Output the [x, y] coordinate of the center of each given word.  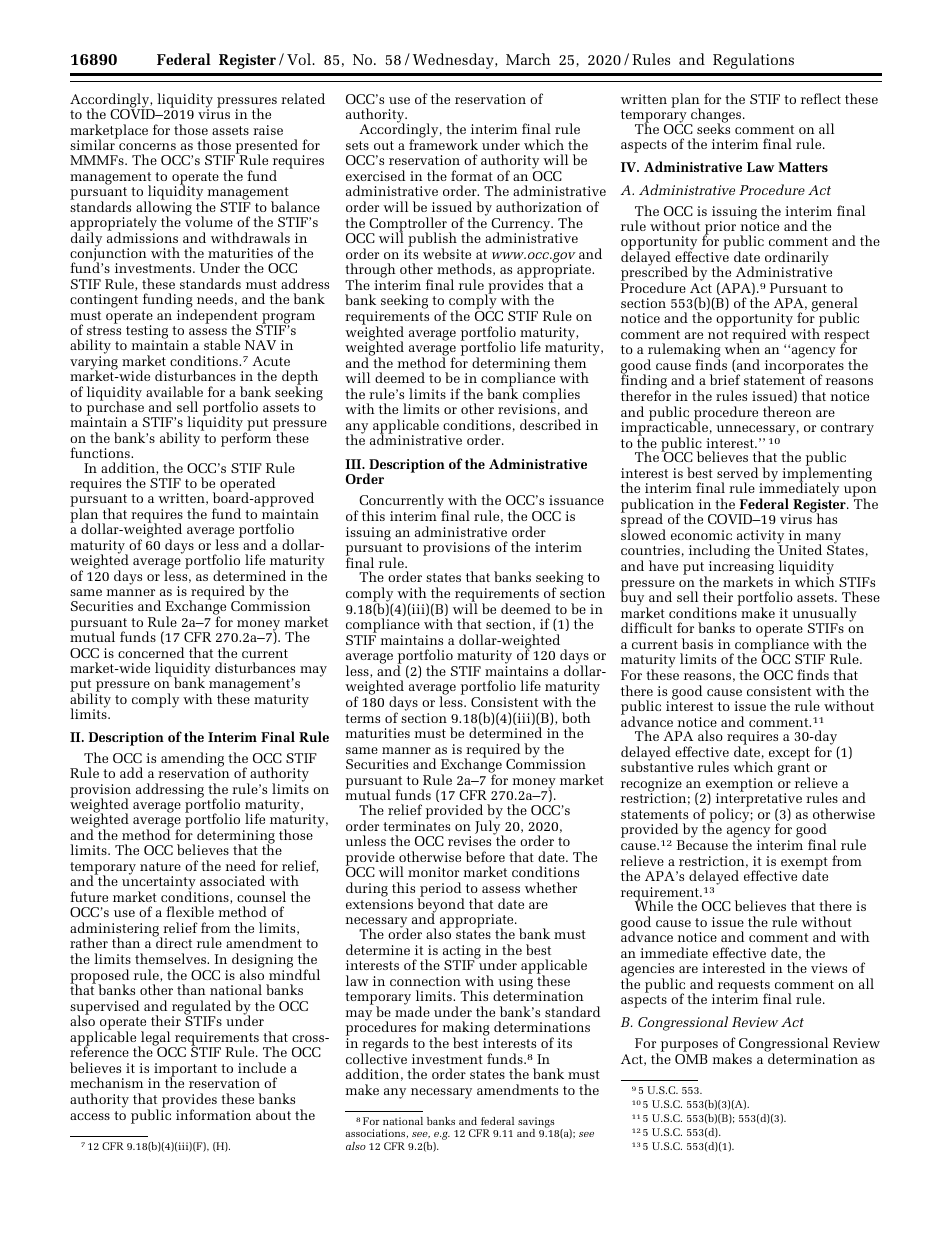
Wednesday [454, 61]
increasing [740, 569]
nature [160, 866]
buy [633, 599]
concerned [151, 652]
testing [147, 333]
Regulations [753, 61]
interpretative [759, 800]
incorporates [804, 368]
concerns [147, 146]
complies [550, 396]
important [185, 1071]
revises [469, 841]
